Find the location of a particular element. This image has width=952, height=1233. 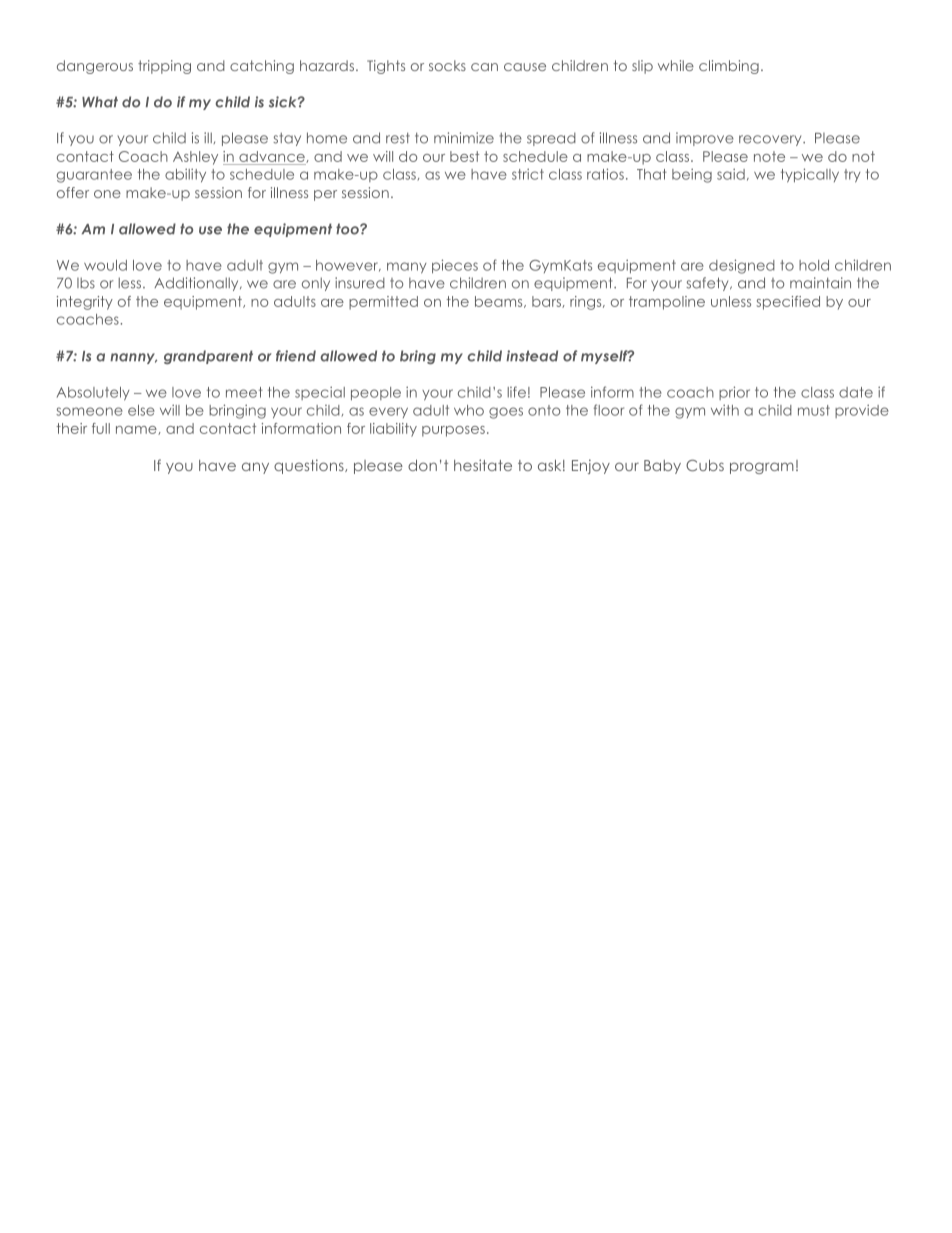

tripping is located at coordinates (164, 67).
